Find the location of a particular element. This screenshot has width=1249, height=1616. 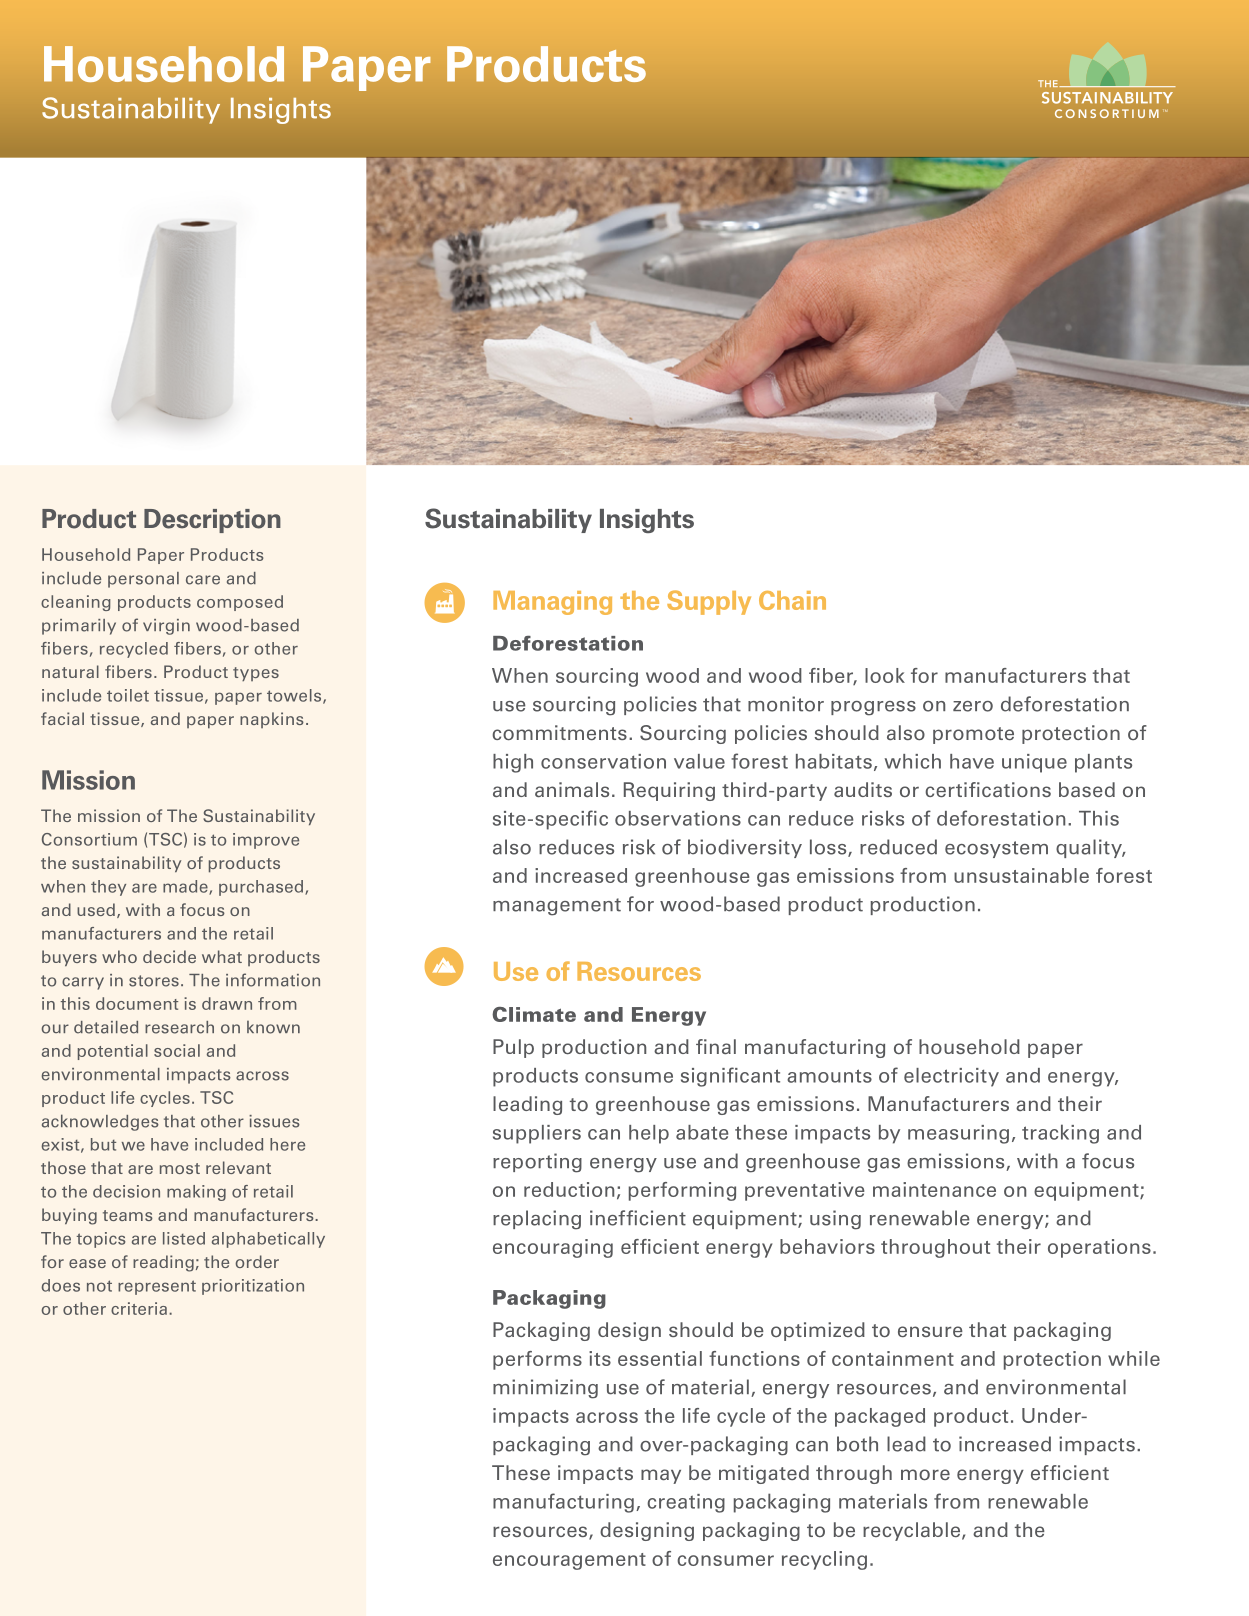

represent is located at coordinates (157, 1287).
